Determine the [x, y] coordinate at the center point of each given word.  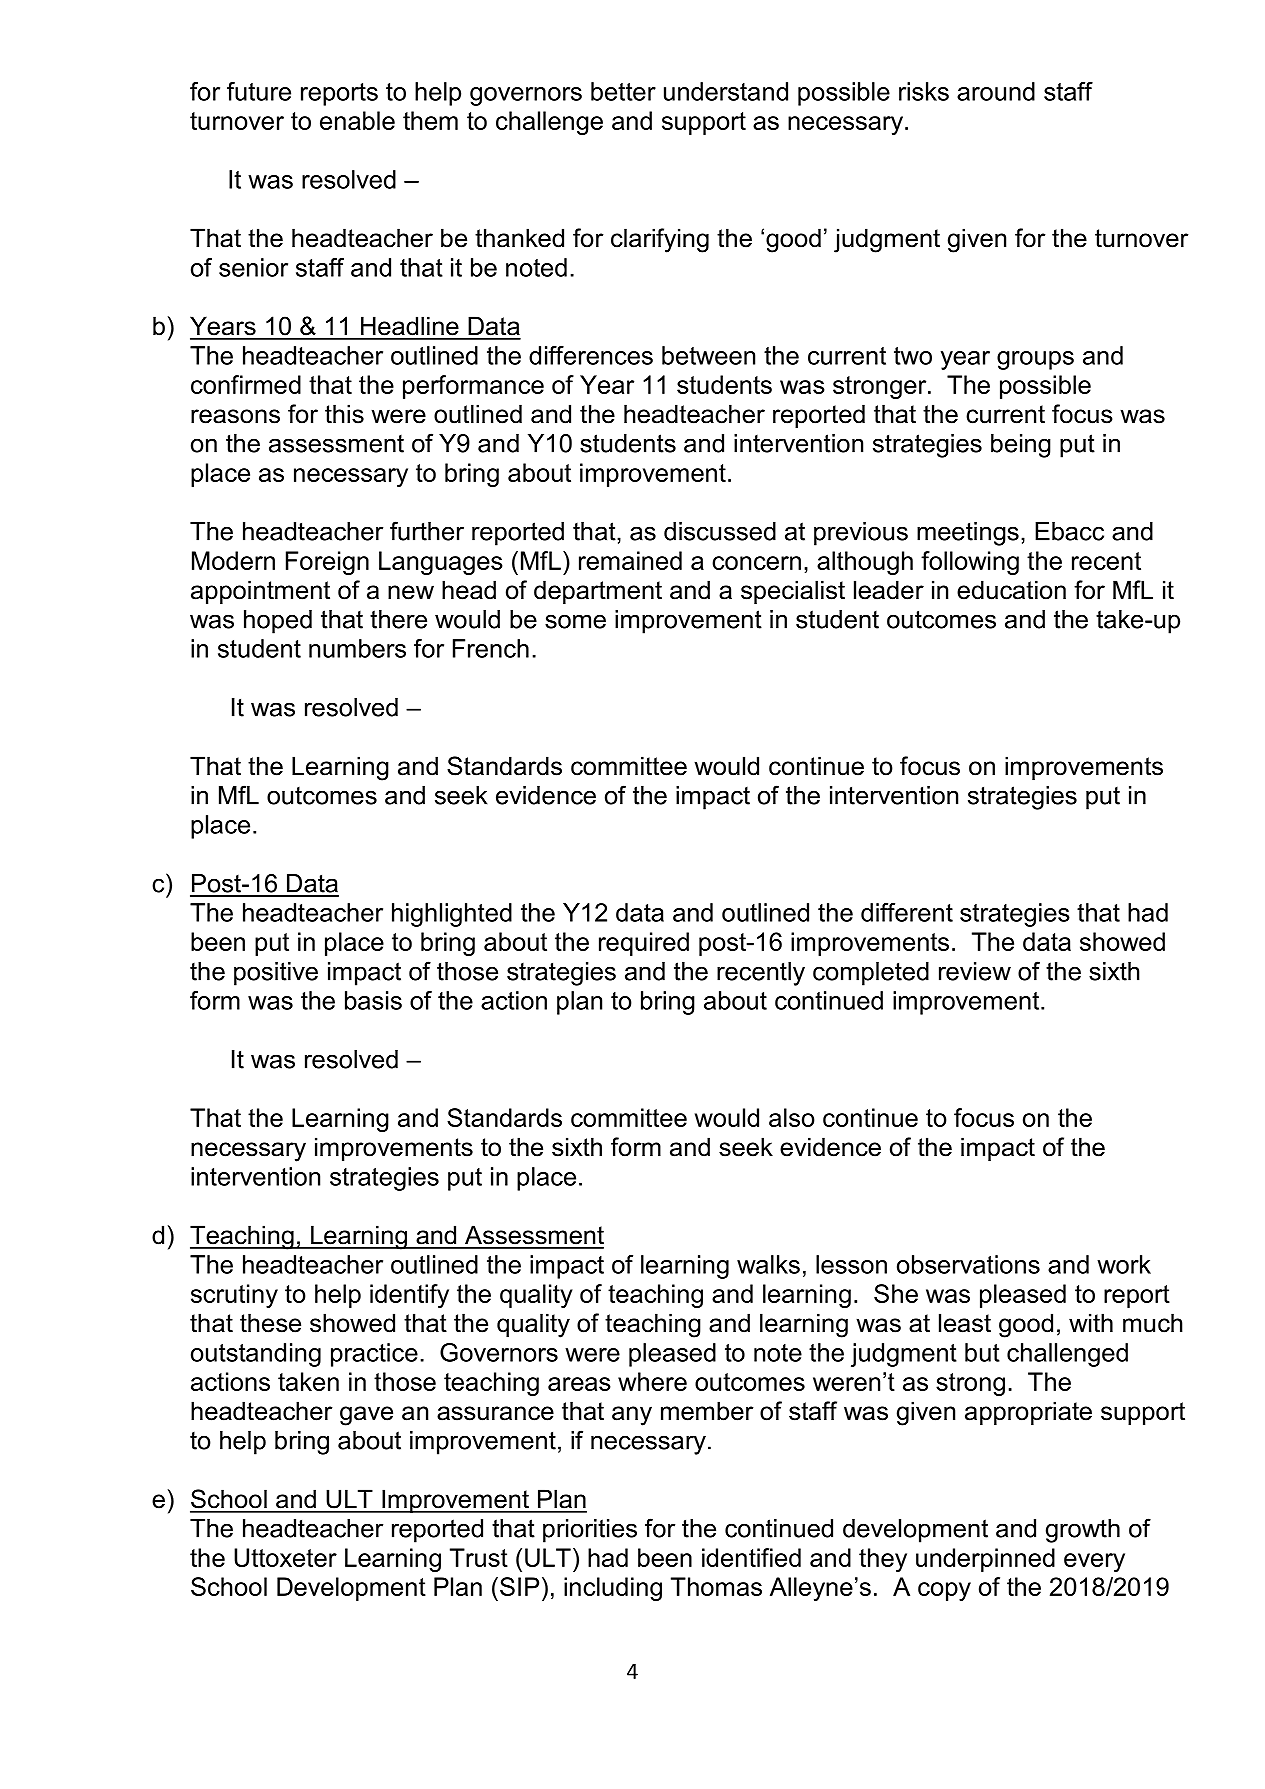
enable [357, 120]
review [975, 971]
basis [373, 1000]
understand [726, 91]
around [996, 91]
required [644, 944]
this [344, 414]
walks [768, 1264]
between [708, 355]
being [1021, 446]
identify [409, 1296]
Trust [479, 1557]
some [575, 621]
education [1011, 590]
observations [968, 1264]
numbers [357, 648]
